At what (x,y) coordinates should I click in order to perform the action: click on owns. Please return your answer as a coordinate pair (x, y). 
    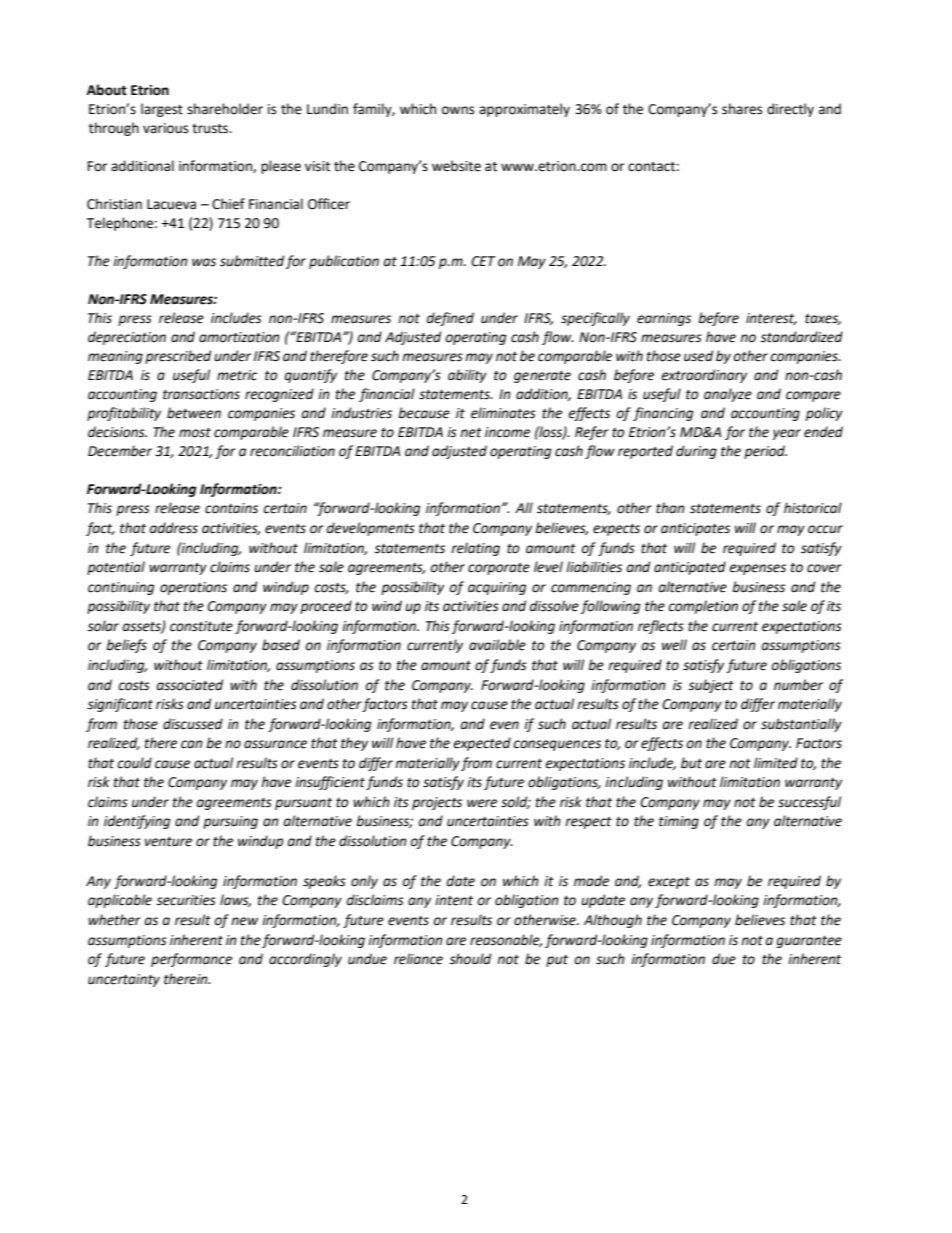
    Looking at the image, I should click on (458, 110).
